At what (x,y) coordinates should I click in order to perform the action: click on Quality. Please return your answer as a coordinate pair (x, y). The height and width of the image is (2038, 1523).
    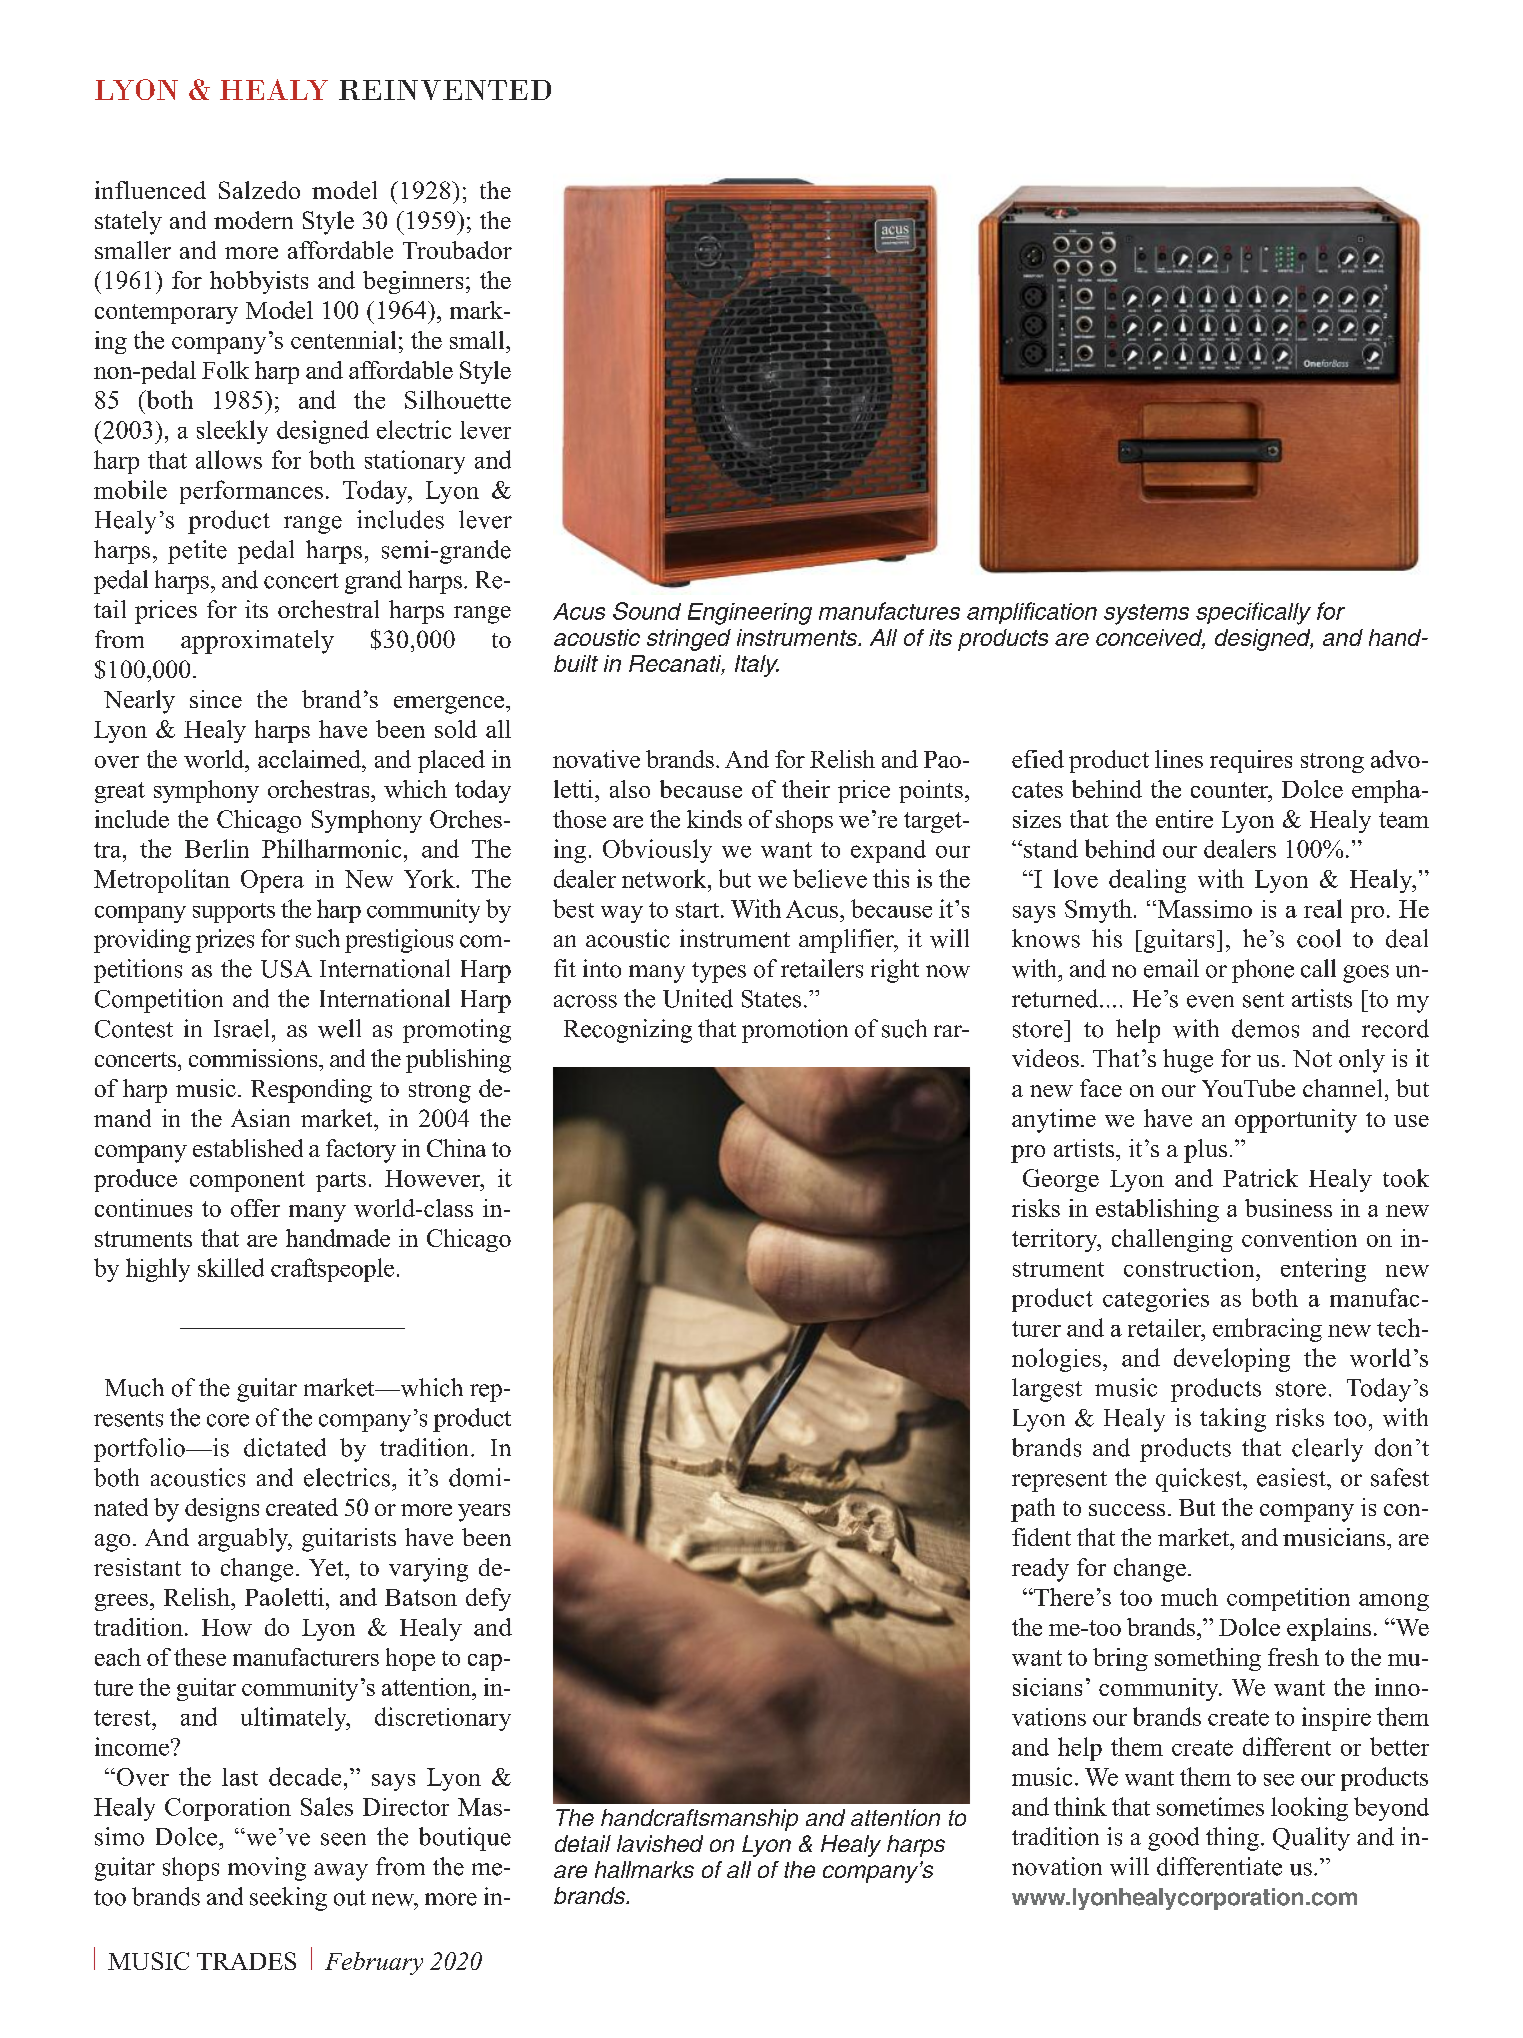
    Looking at the image, I should click on (1311, 1839).
